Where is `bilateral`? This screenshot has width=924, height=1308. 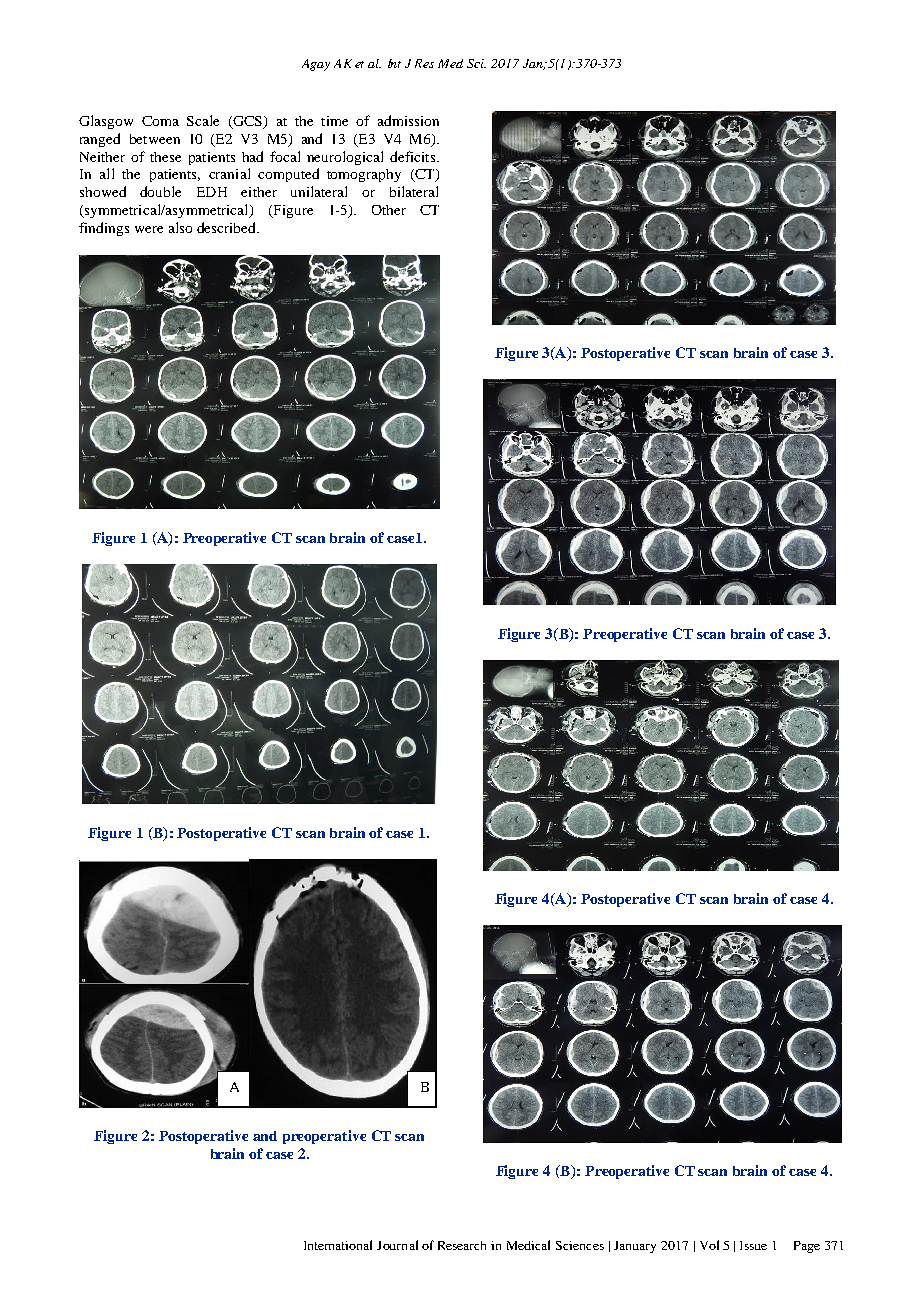
bilateral is located at coordinates (414, 191).
